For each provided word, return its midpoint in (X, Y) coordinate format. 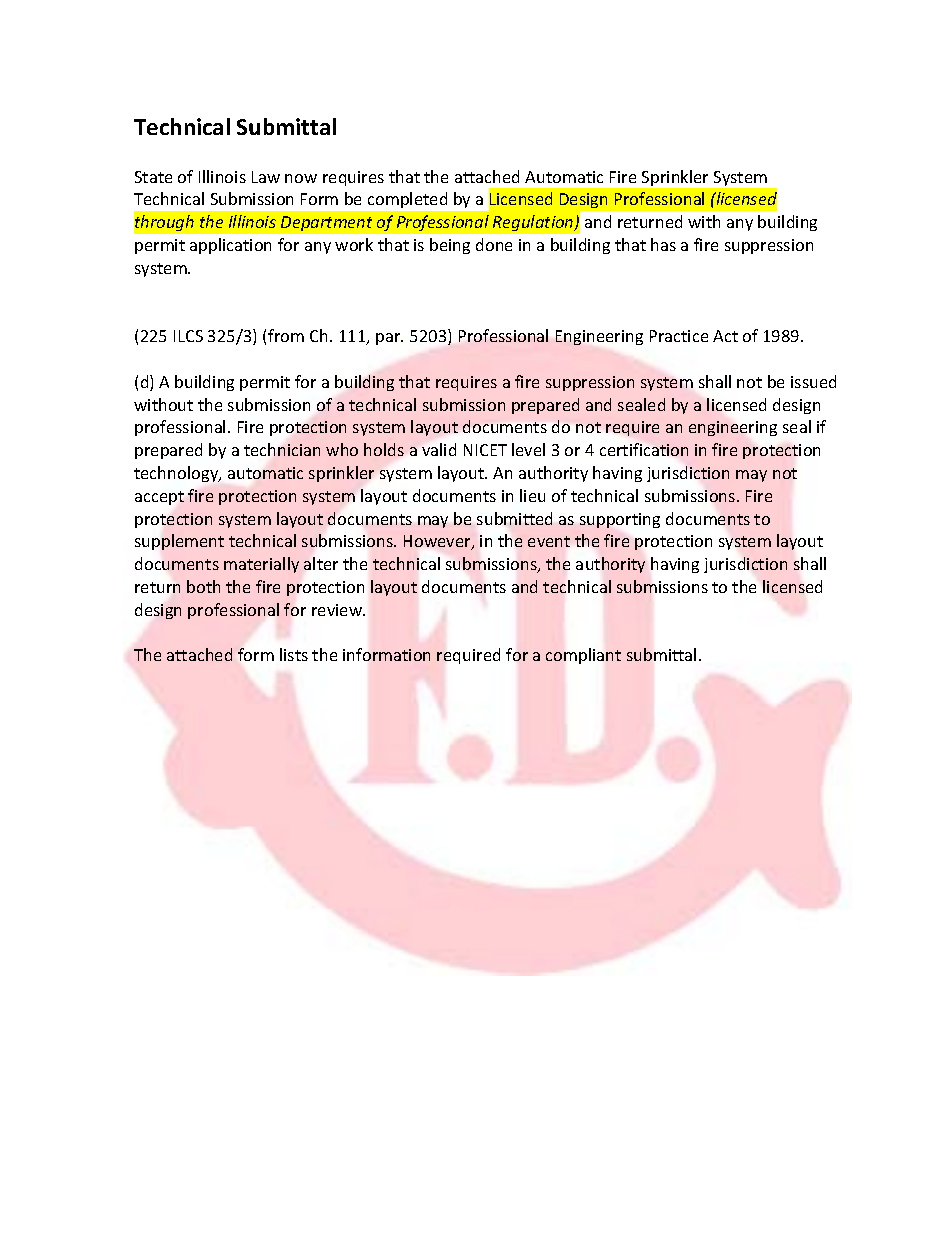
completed (407, 200)
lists (294, 654)
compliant (583, 656)
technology (177, 474)
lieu (532, 495)
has (663, 244)
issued (813, 381)
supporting (620, 520)
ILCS (188, 336)
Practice (679, 336)
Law (266, 177)
